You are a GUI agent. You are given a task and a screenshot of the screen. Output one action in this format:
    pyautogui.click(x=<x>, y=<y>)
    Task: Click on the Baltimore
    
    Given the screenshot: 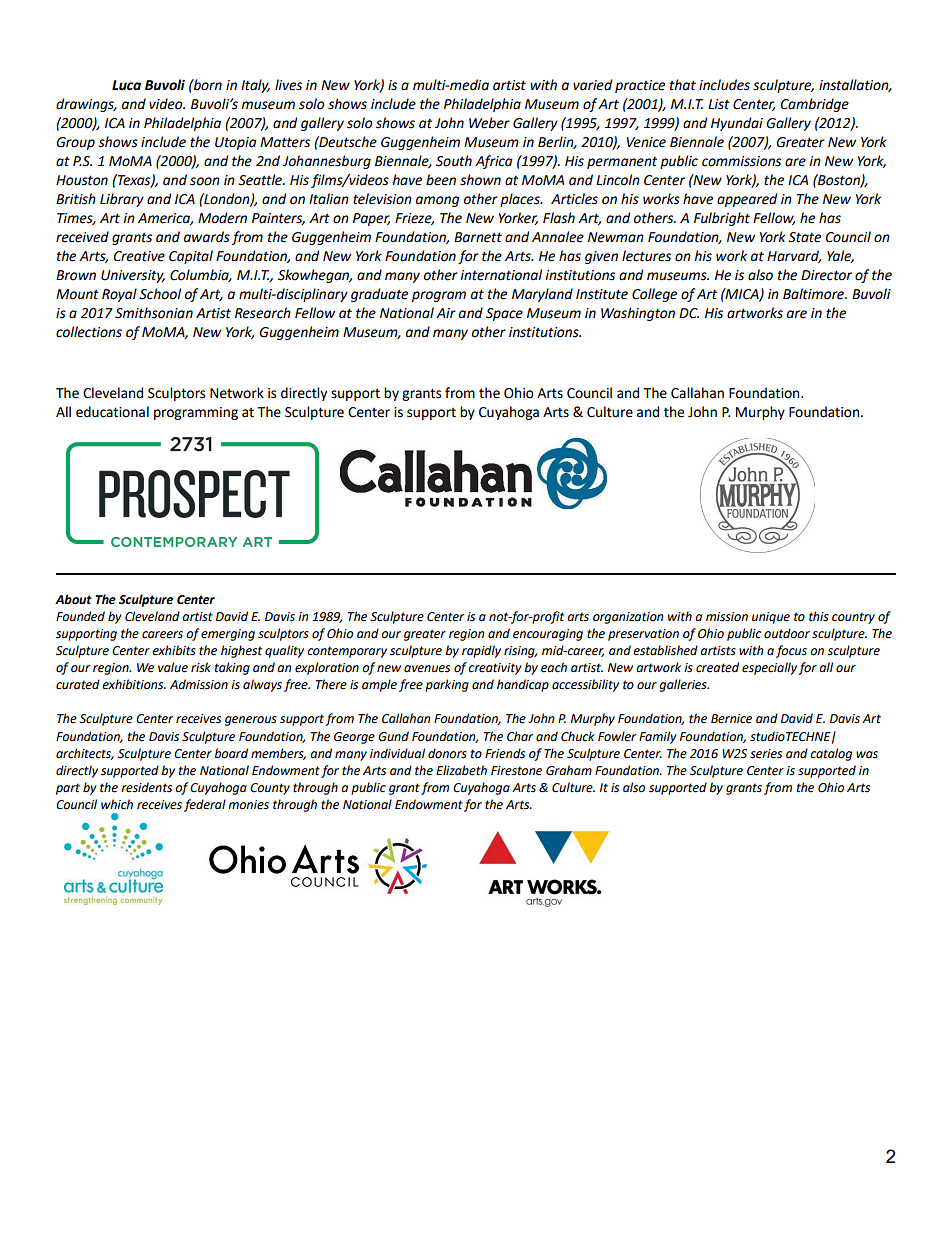 What is the action you would take?
    pyautogui.click(x=814, y=294)
